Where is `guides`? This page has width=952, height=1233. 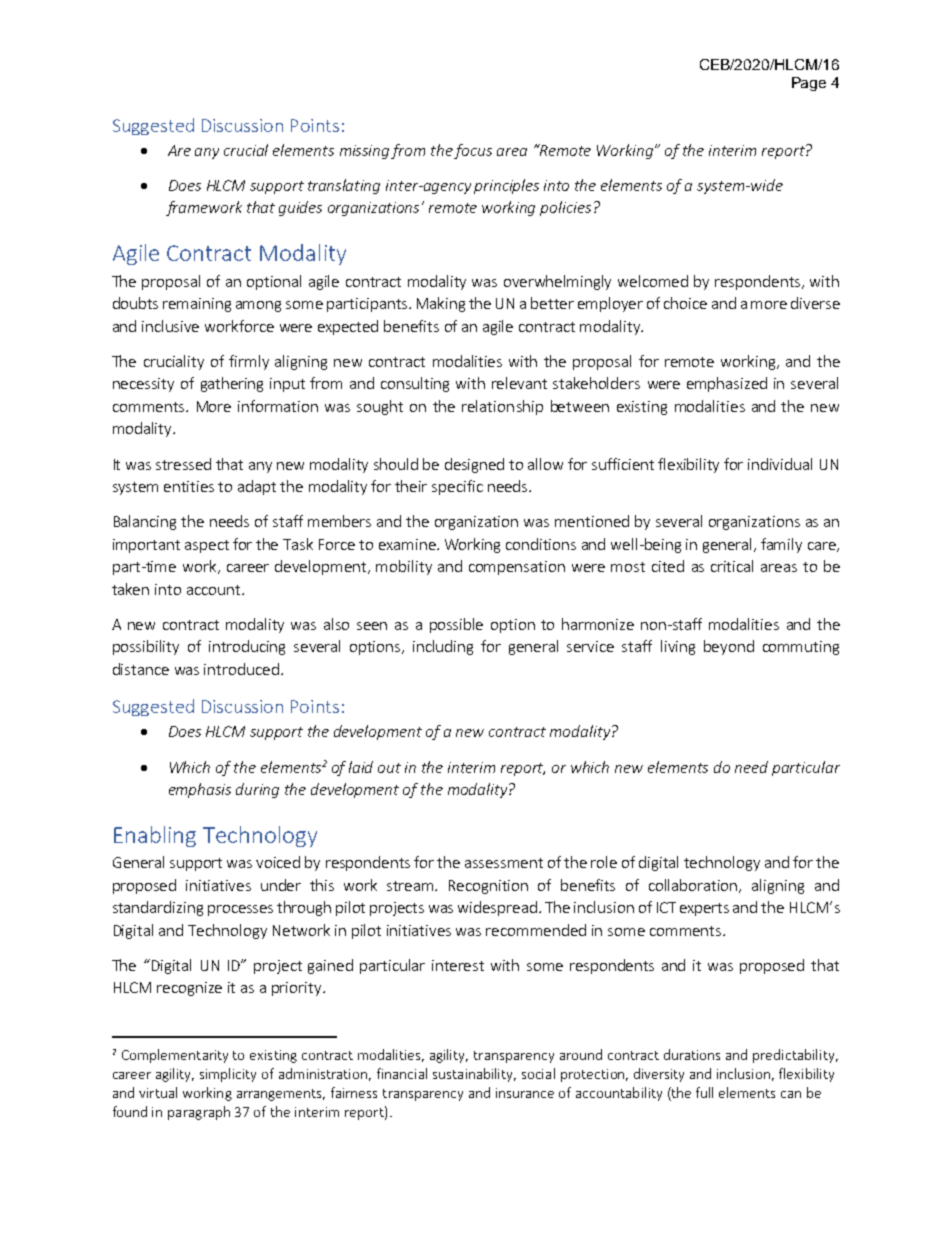 guides is located at coordinates (300, 208).
